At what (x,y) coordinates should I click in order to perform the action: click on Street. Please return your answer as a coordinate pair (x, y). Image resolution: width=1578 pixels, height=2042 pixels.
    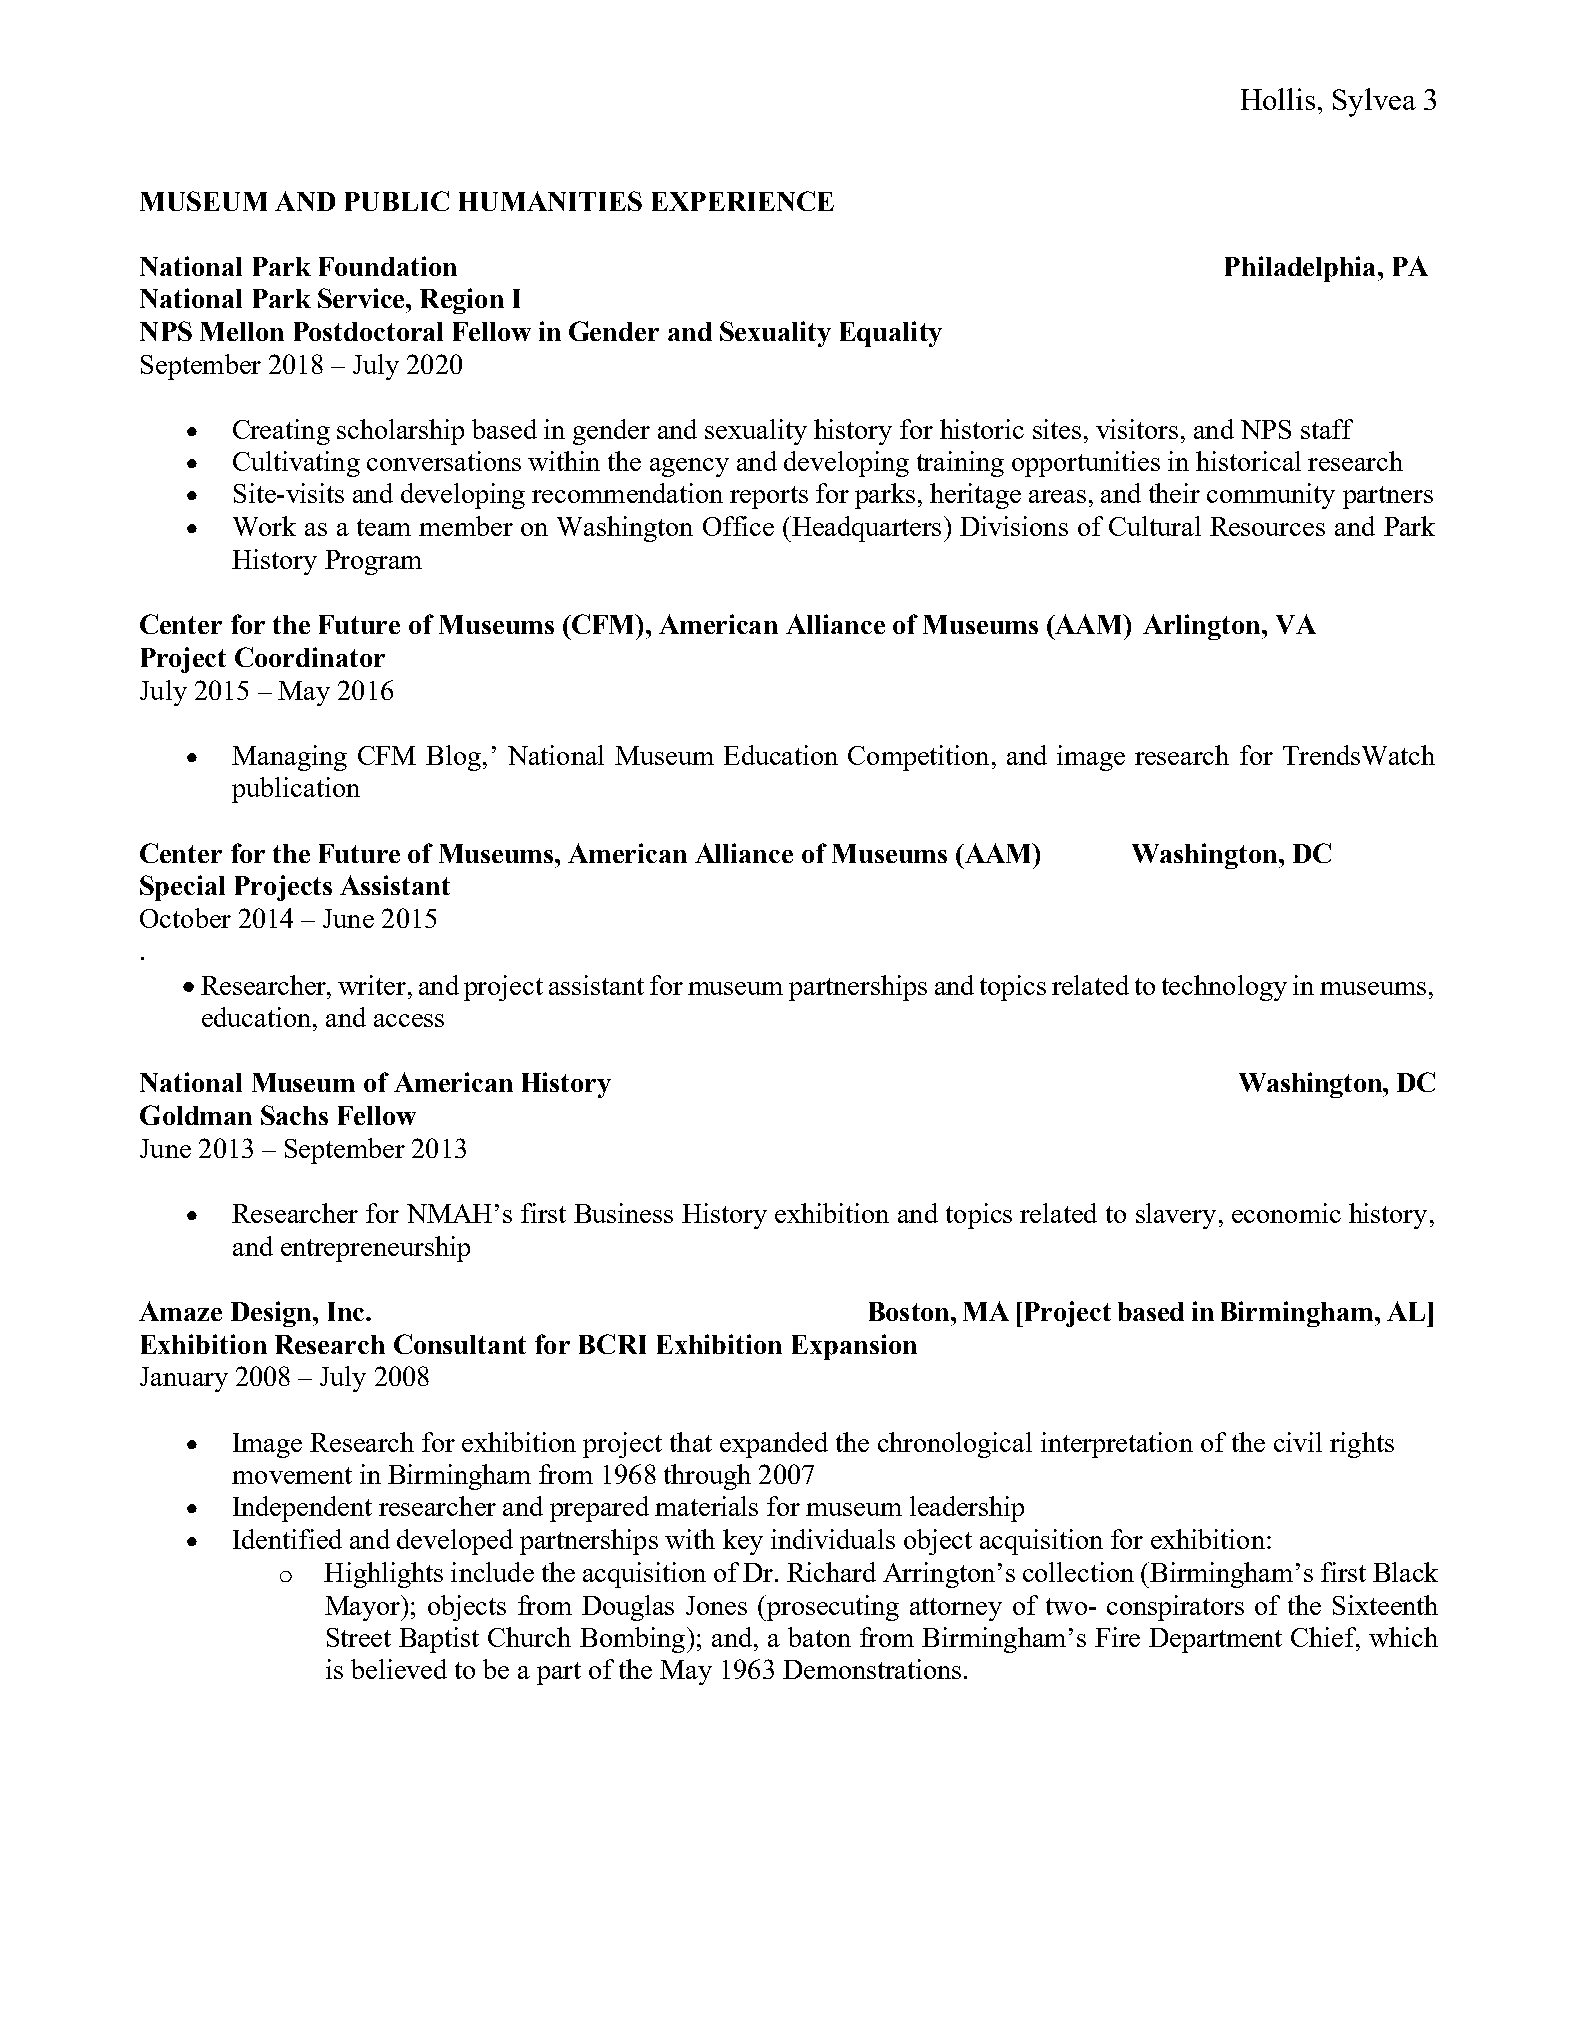
    Looking at the image, I should click on (359, 1637).
